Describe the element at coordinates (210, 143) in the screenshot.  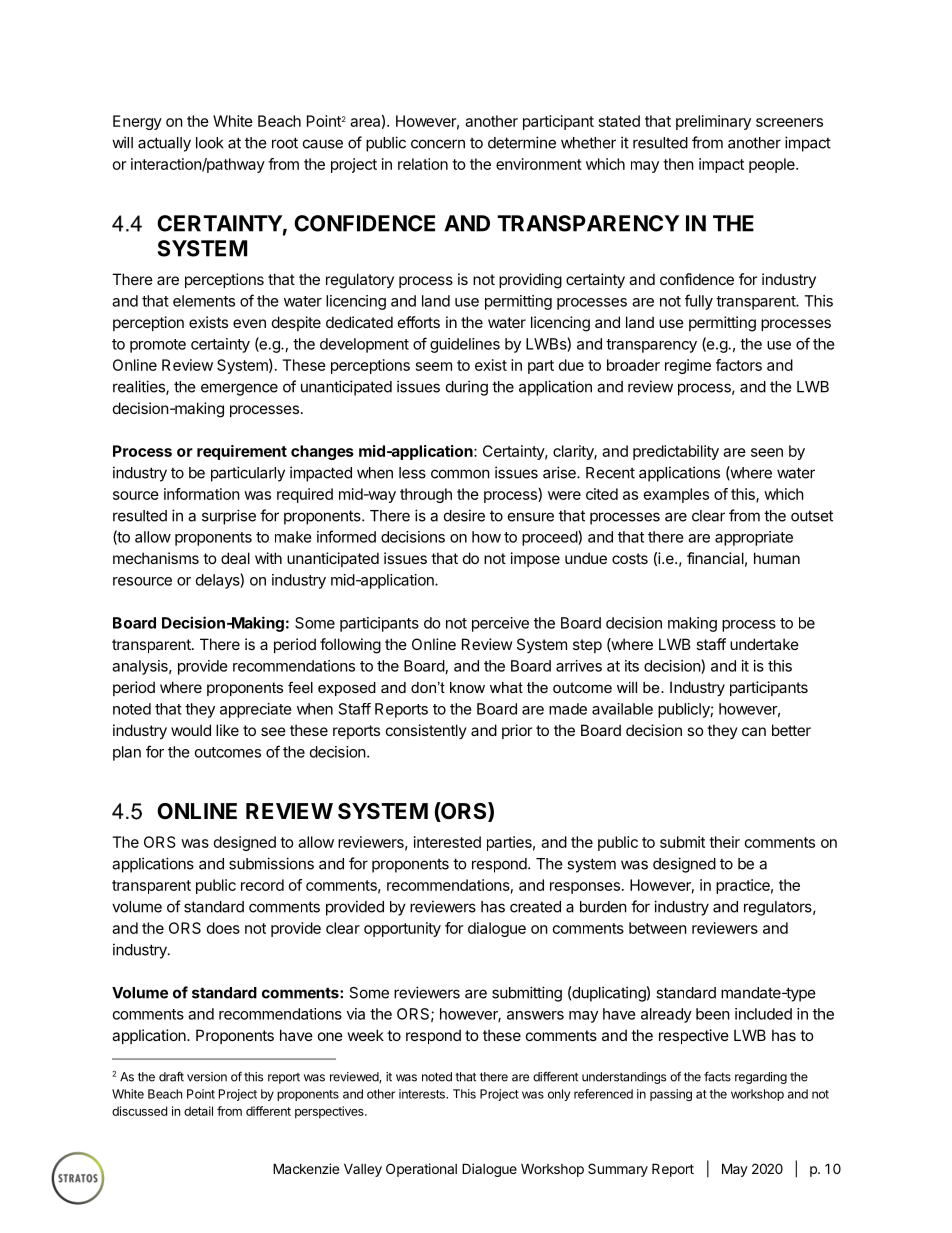
I see `look` at that location.
